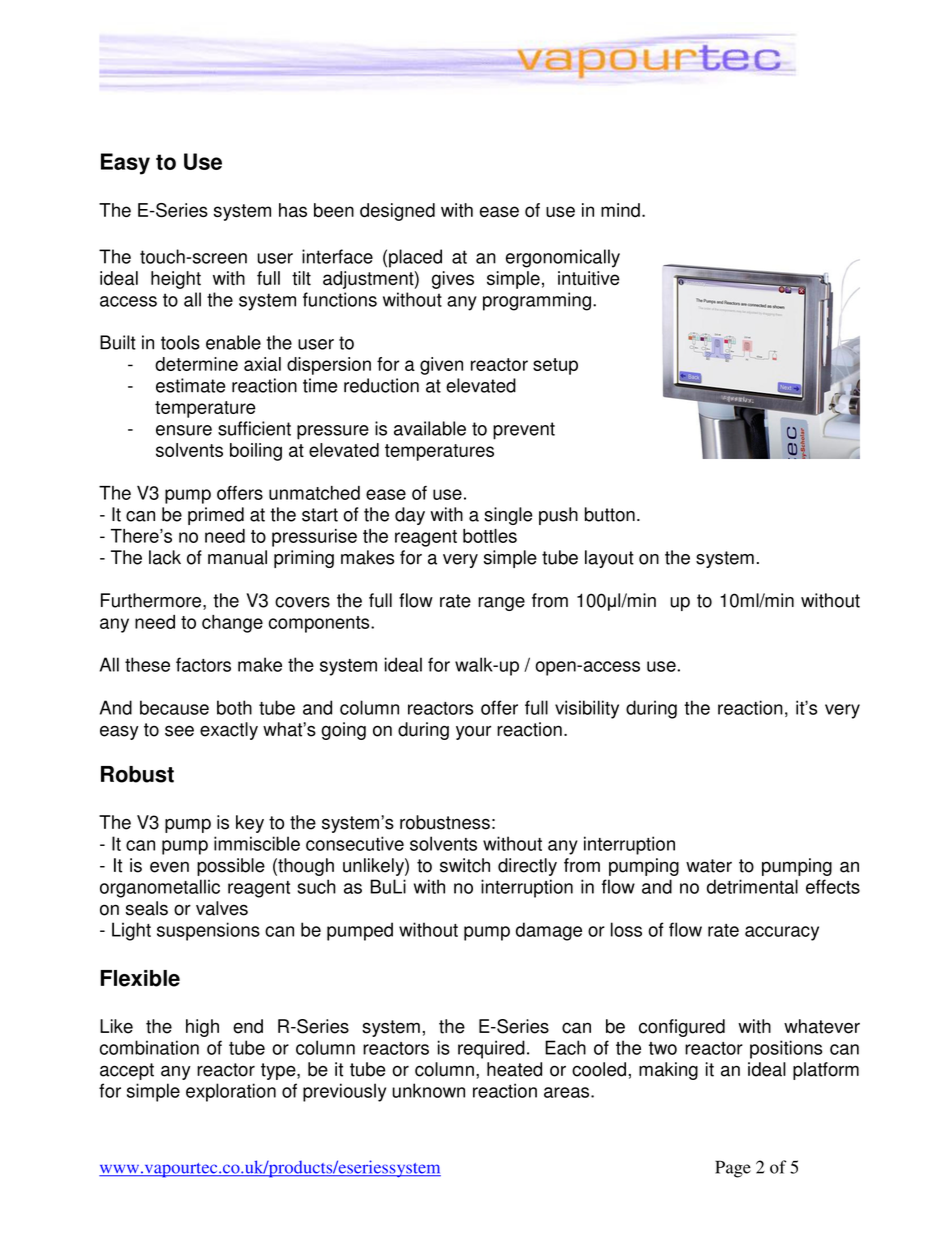 The height and width of the screenshot is (1233, 952). Describe the element at coordinates (222, 908) in the screenshot. I see `valves` at that location.
